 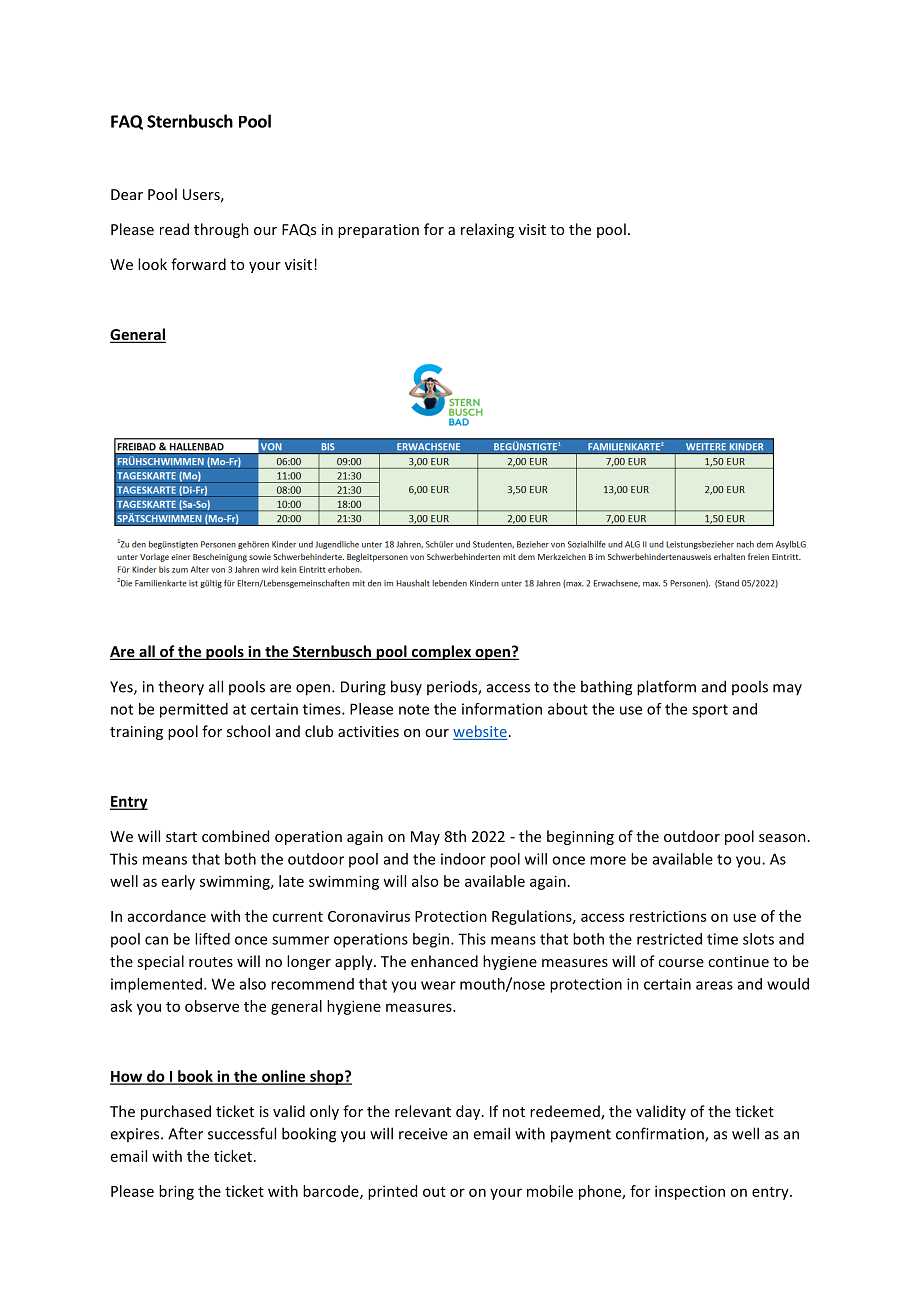 I want to click on receive, so click(x=423, y=1134).
